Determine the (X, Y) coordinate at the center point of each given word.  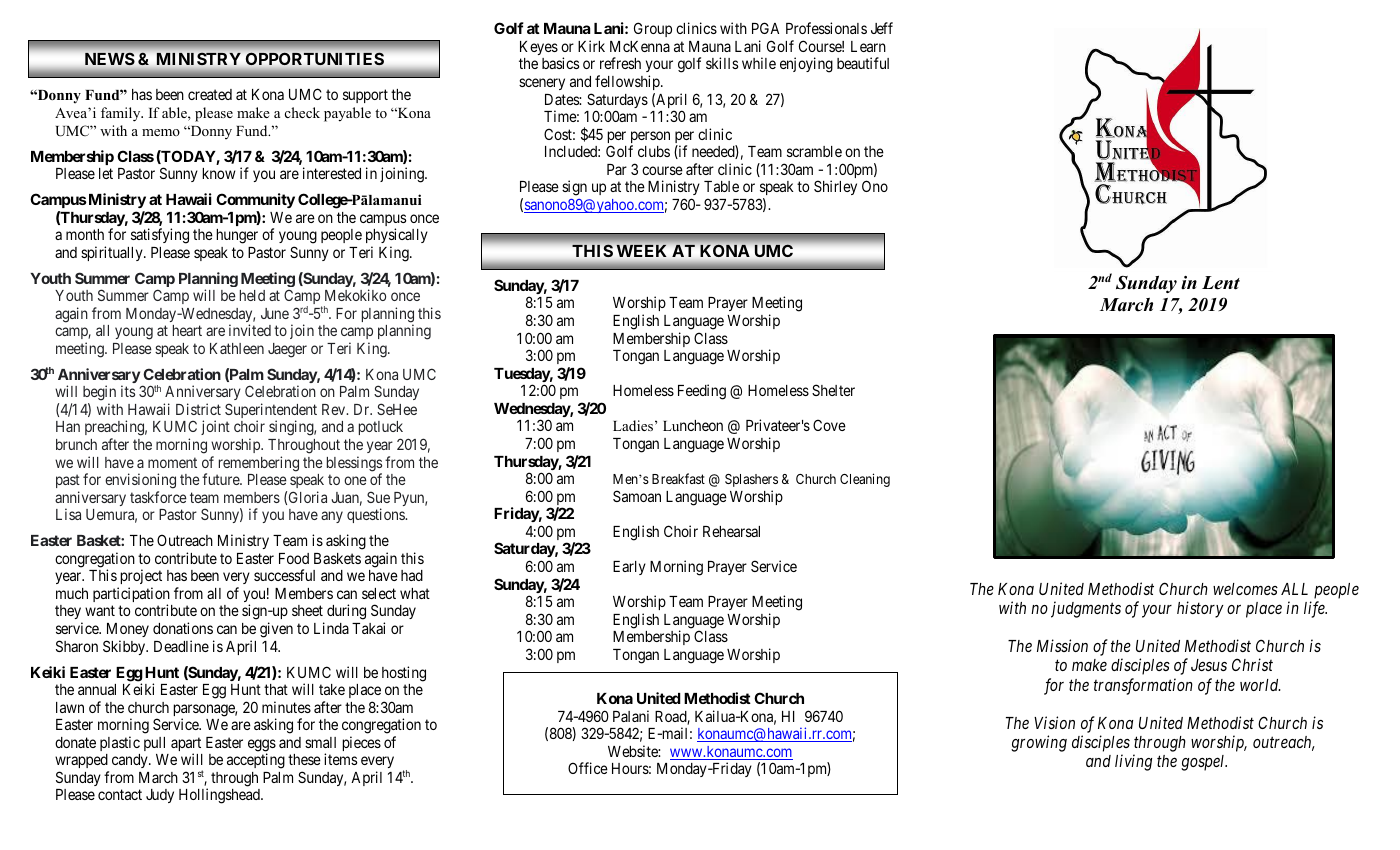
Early (629, 568)
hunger (237, 236)
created (210, 94)
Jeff (882, 28)
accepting (256, 761)
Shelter (833, 390)
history (1200, 609)
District (198, 409)
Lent (1221, 283)
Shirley (835, 187)
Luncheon (693, 425)
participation (131, 596)
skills (722, 63)
